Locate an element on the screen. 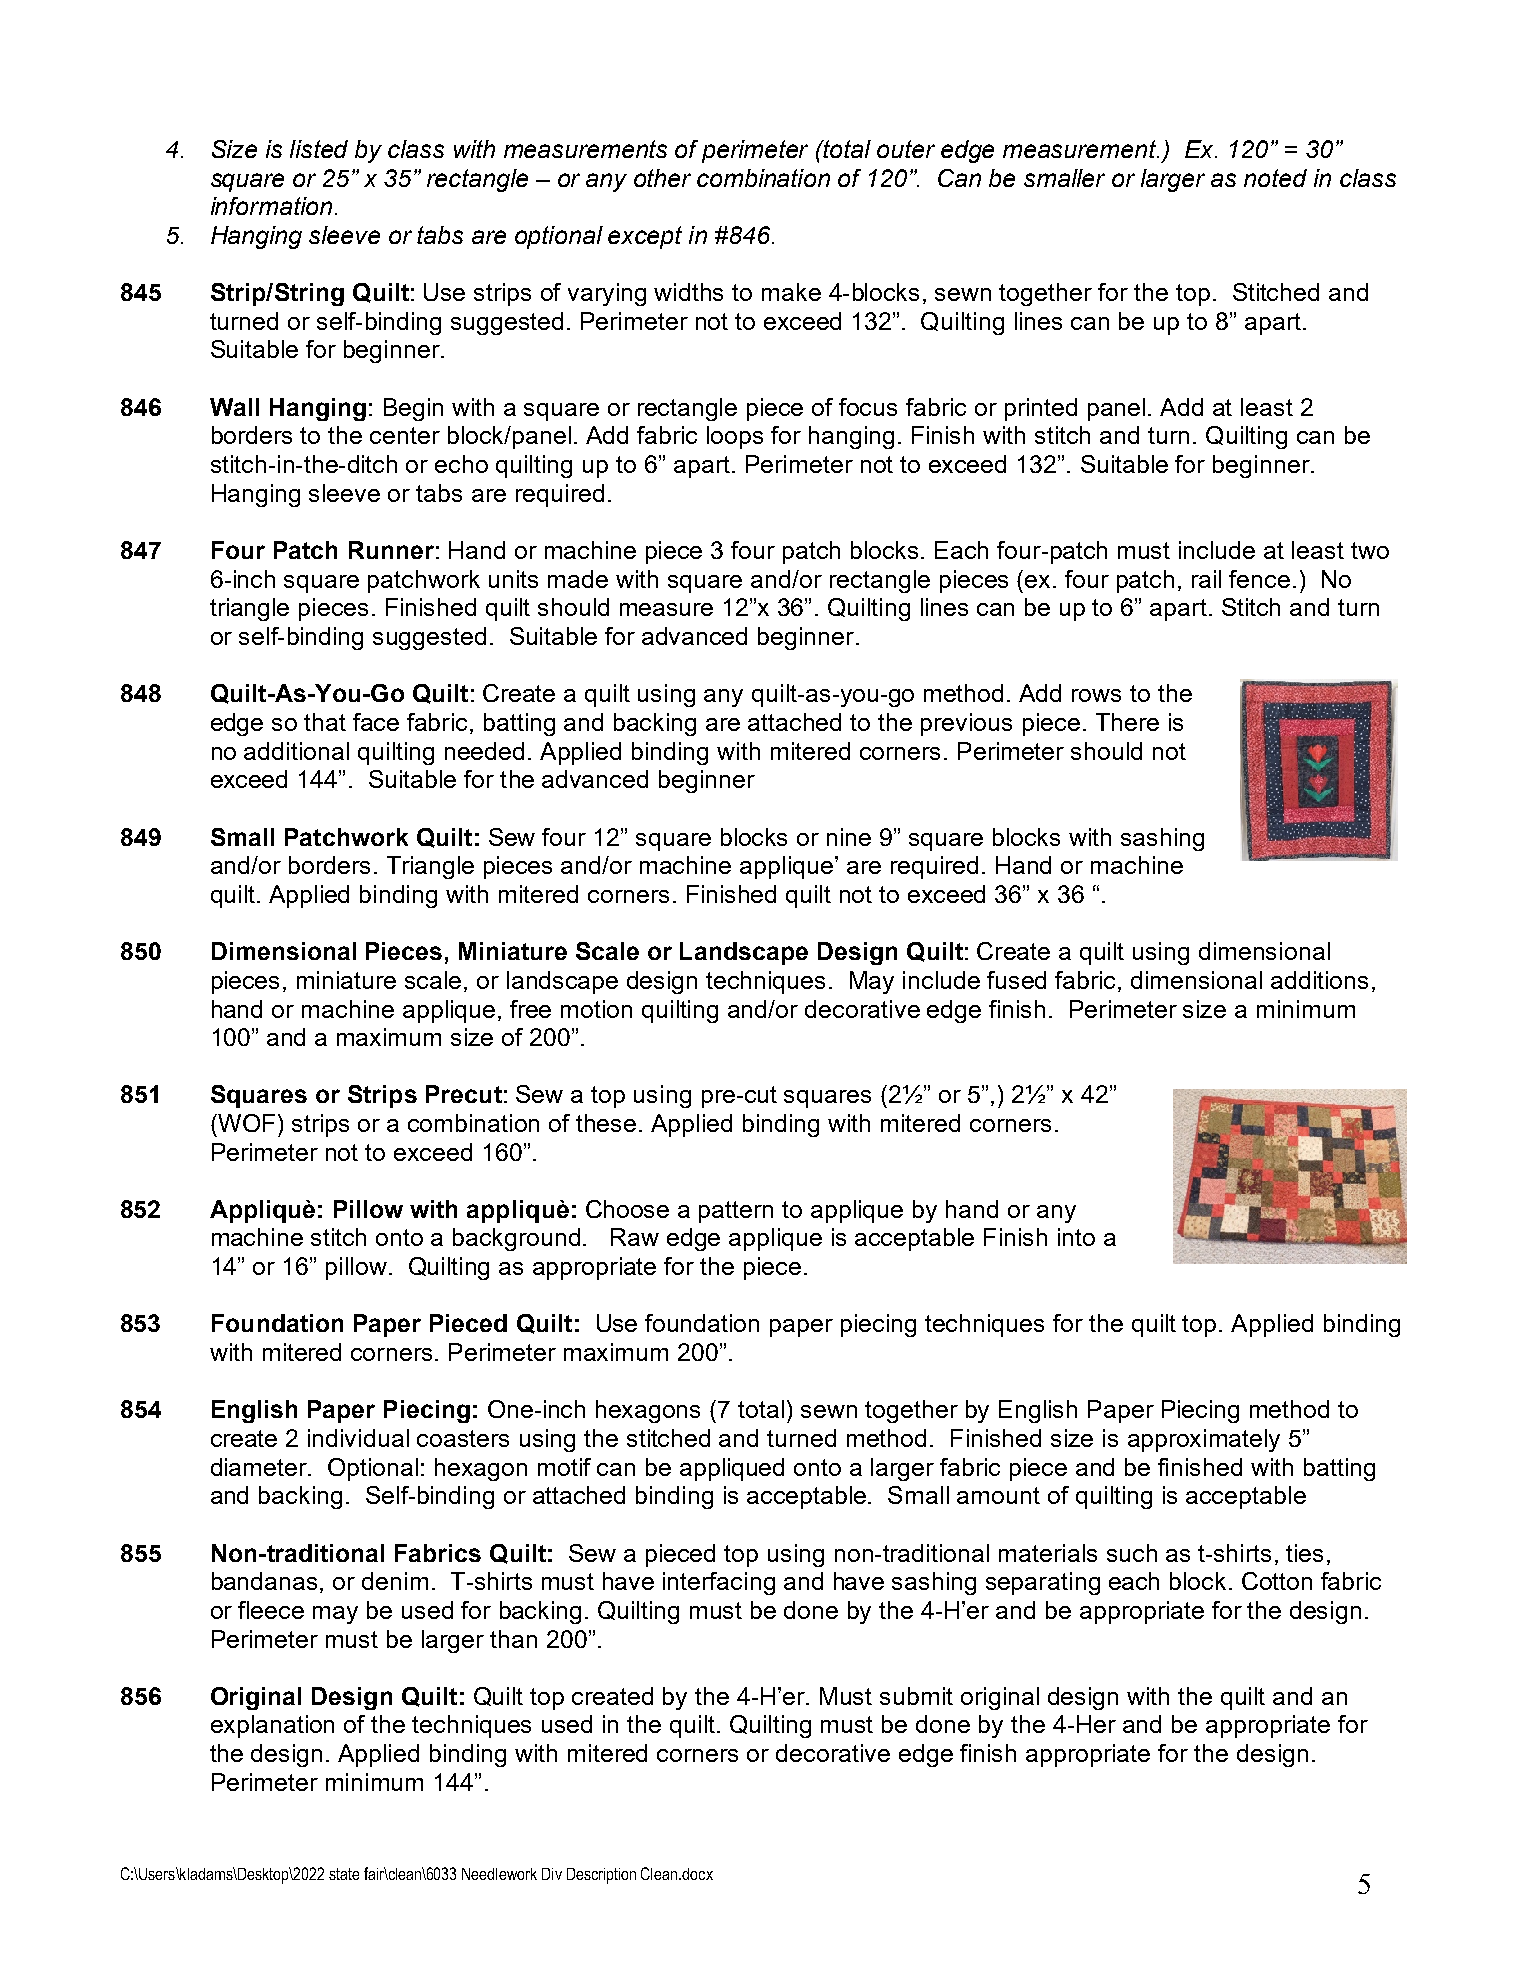  background is located at coordinates (516, 1239).
